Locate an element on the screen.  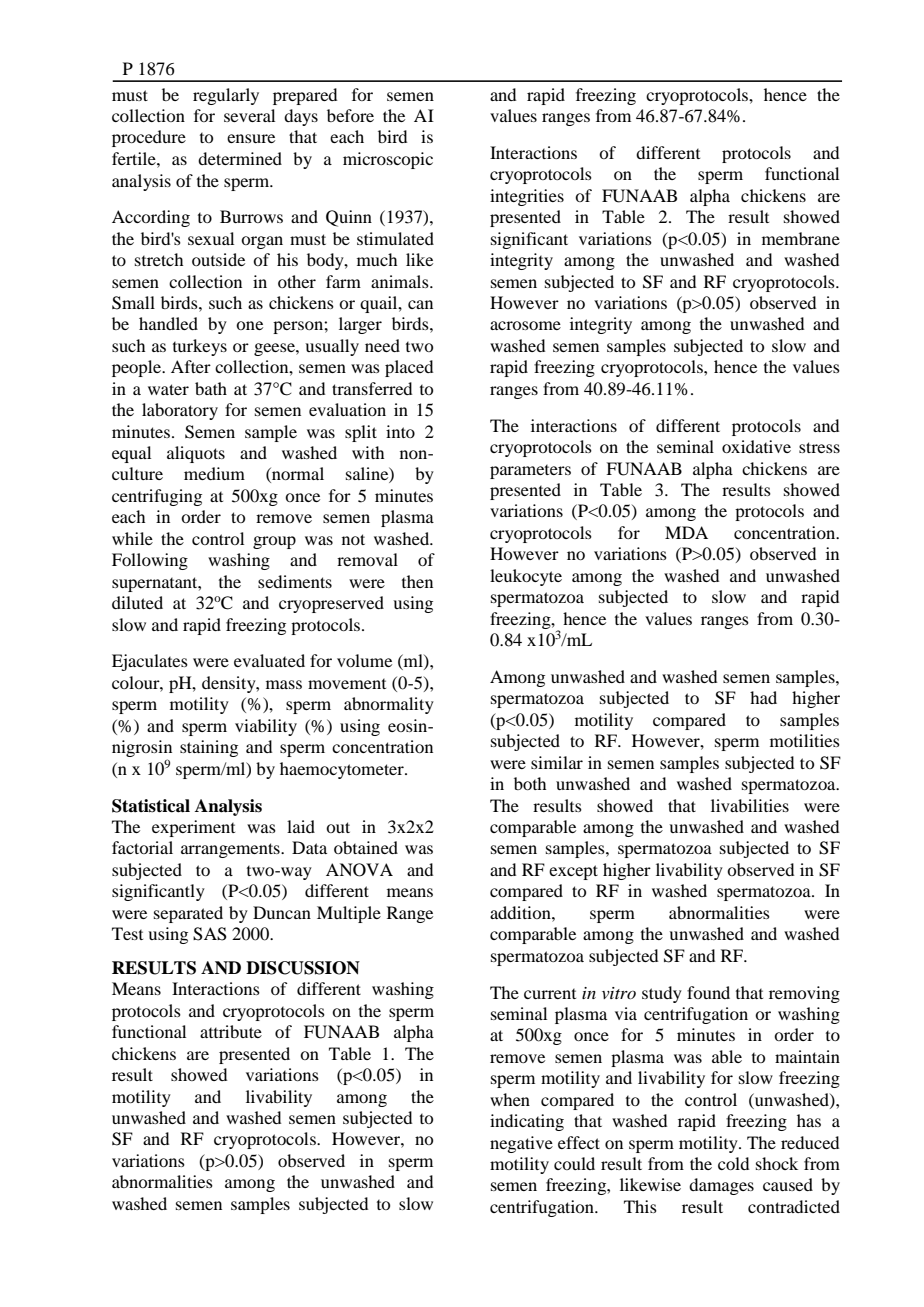
evaluated is located at coordinates (269, 660).
